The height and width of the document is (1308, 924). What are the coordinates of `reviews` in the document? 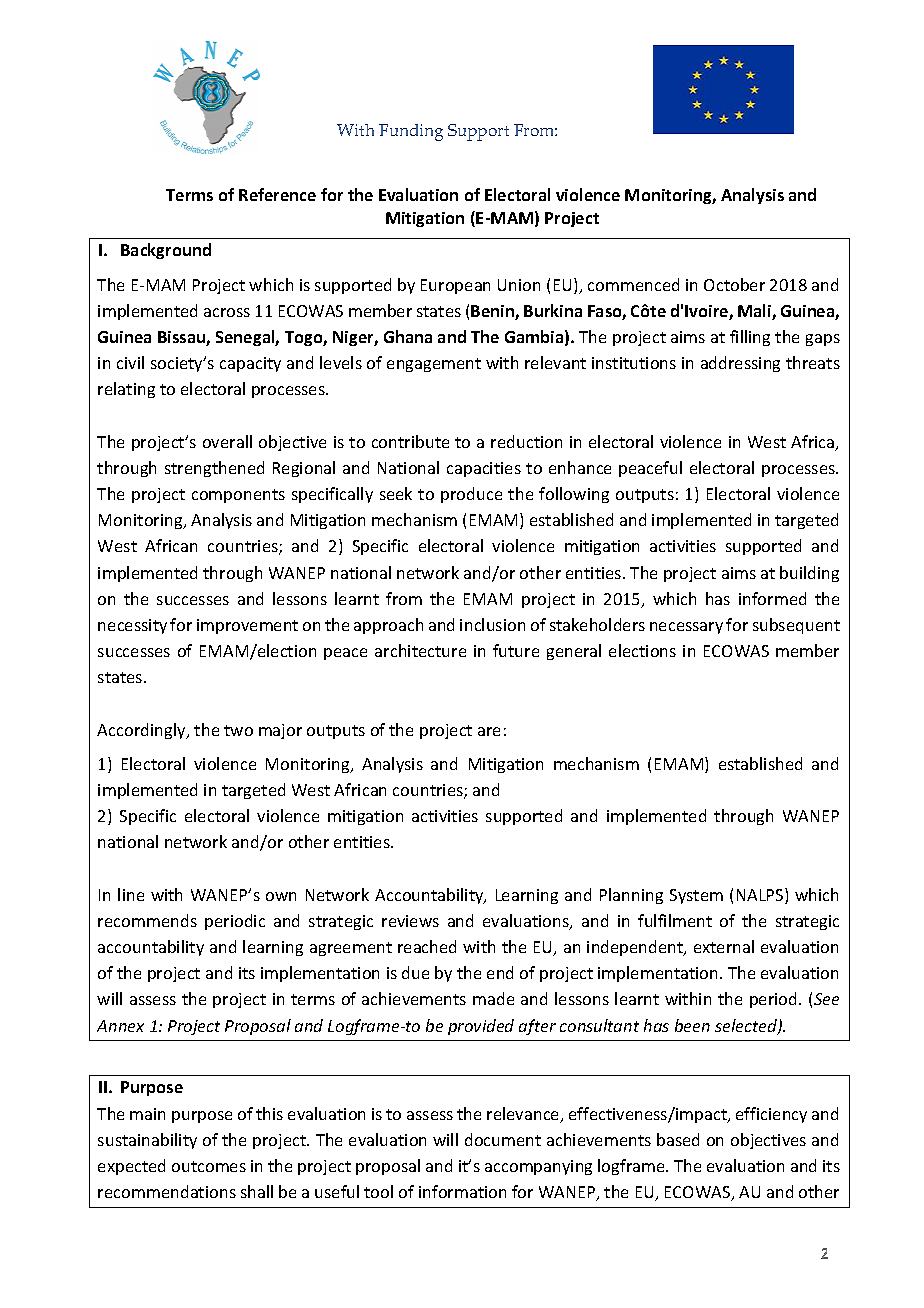 It's located at (410, 921).
